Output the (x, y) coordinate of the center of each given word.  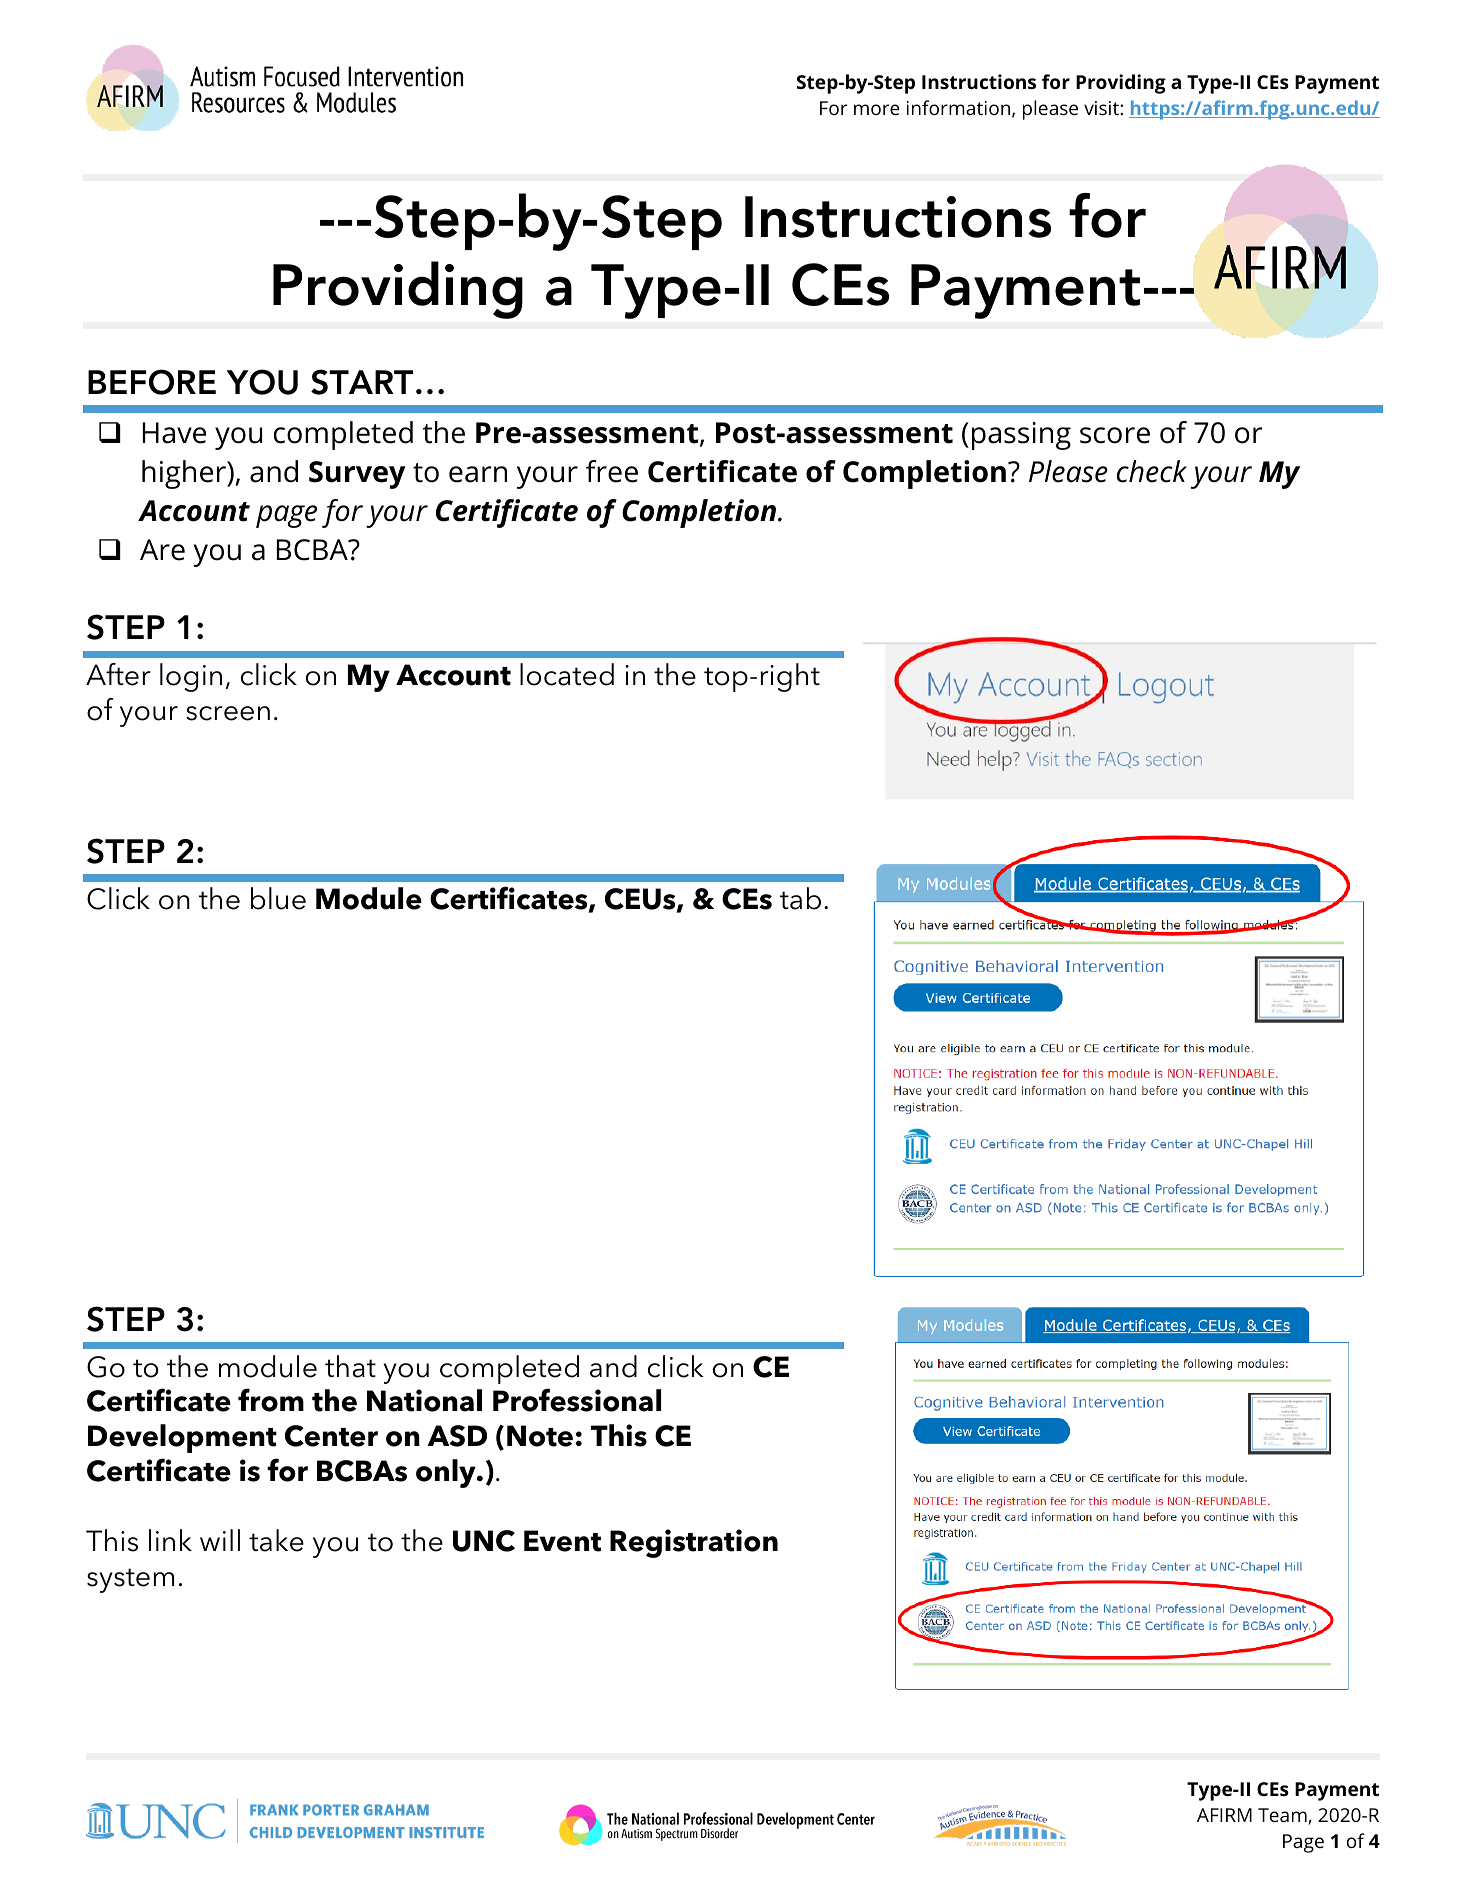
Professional (577, 1400)
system (130, 1580)
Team (1282, 1815)
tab (800, 898)
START (362, 382)
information (958, 107)
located (567, 674)
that (350, 1366)
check (1152, 471)
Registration (694, 1543)
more (877, 109)
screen (228, 713)
